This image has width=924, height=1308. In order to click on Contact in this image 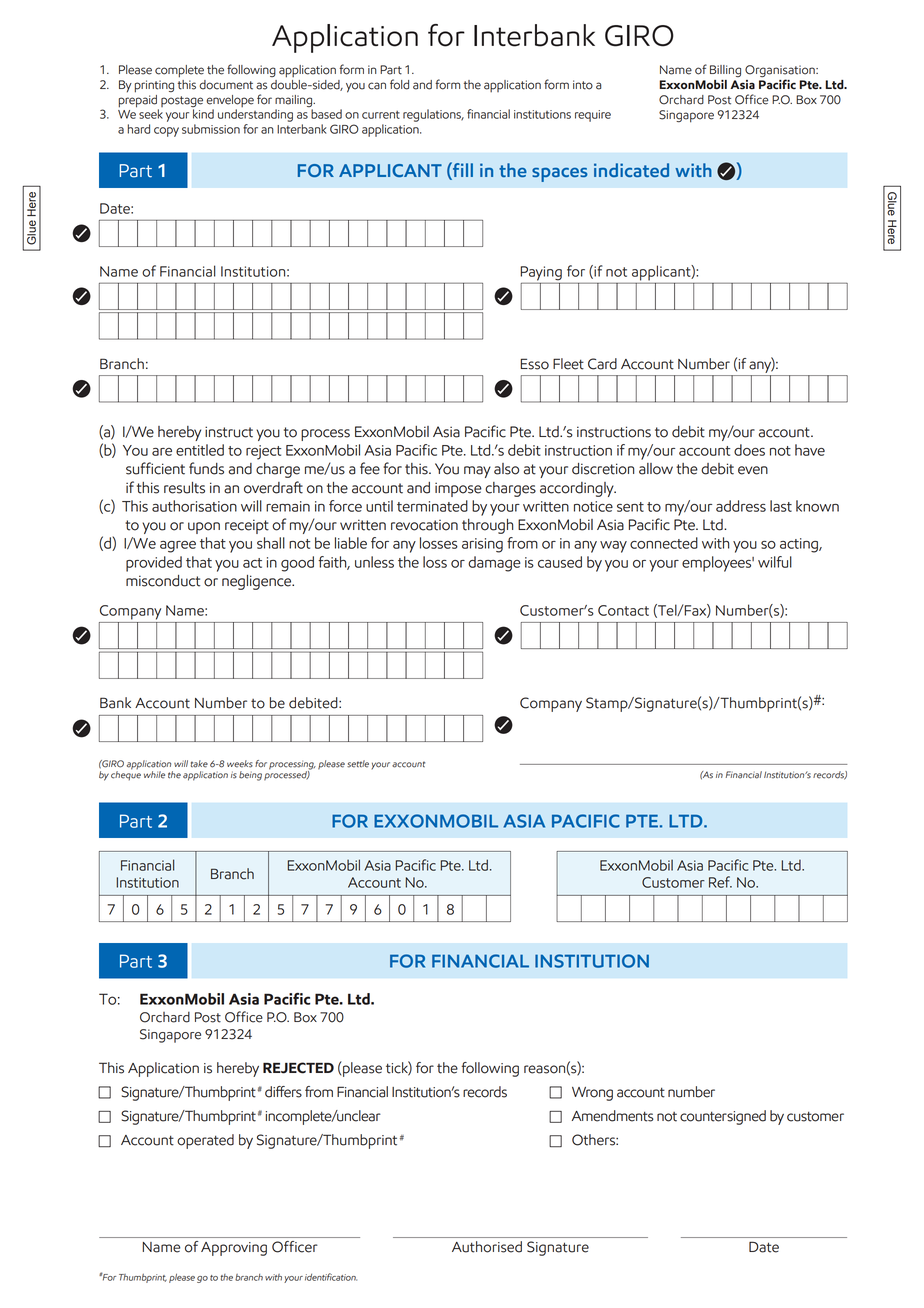, I will do `click(623, 610)`.
